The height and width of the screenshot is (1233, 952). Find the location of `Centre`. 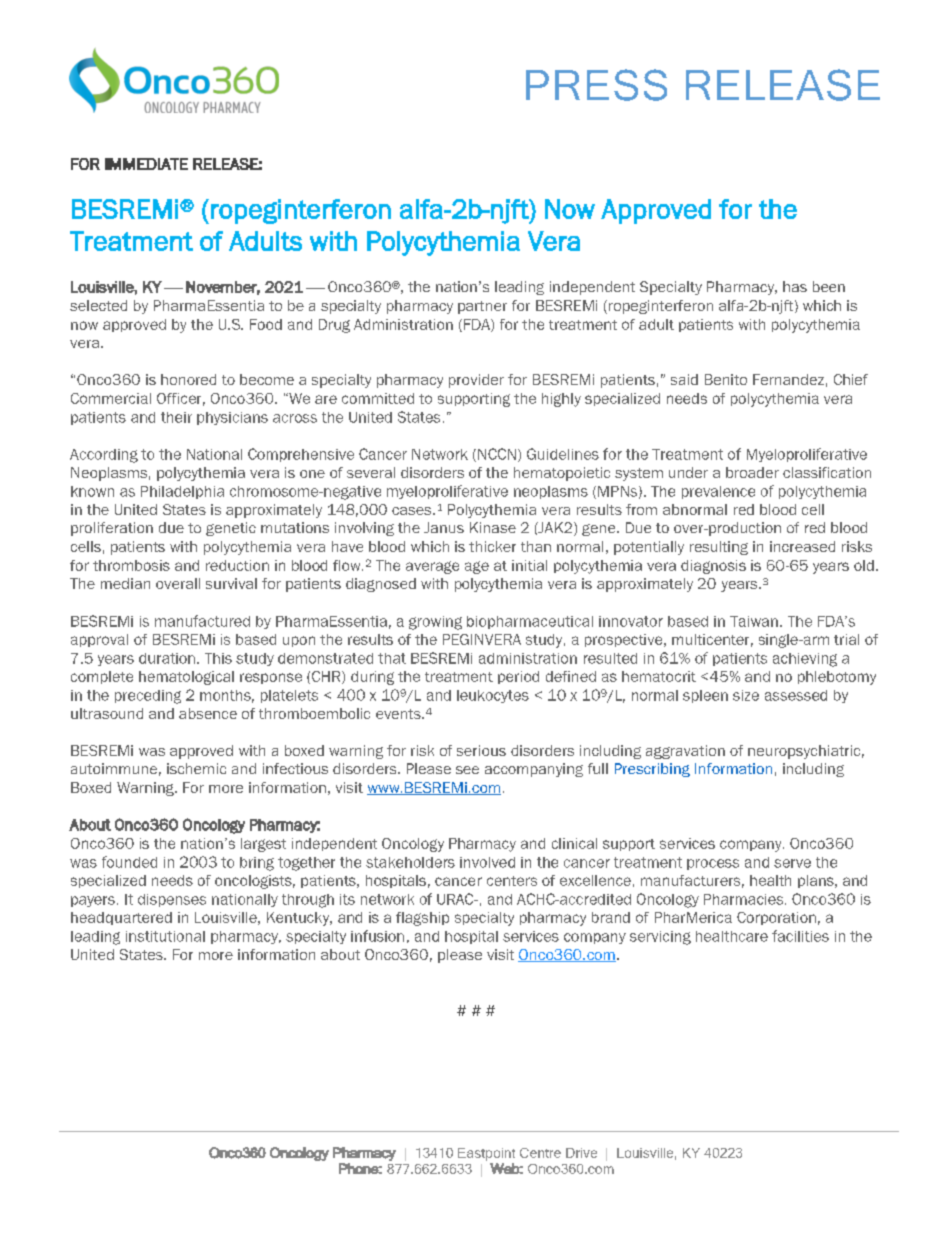

Centre is located at coordinates (540, 1153).
